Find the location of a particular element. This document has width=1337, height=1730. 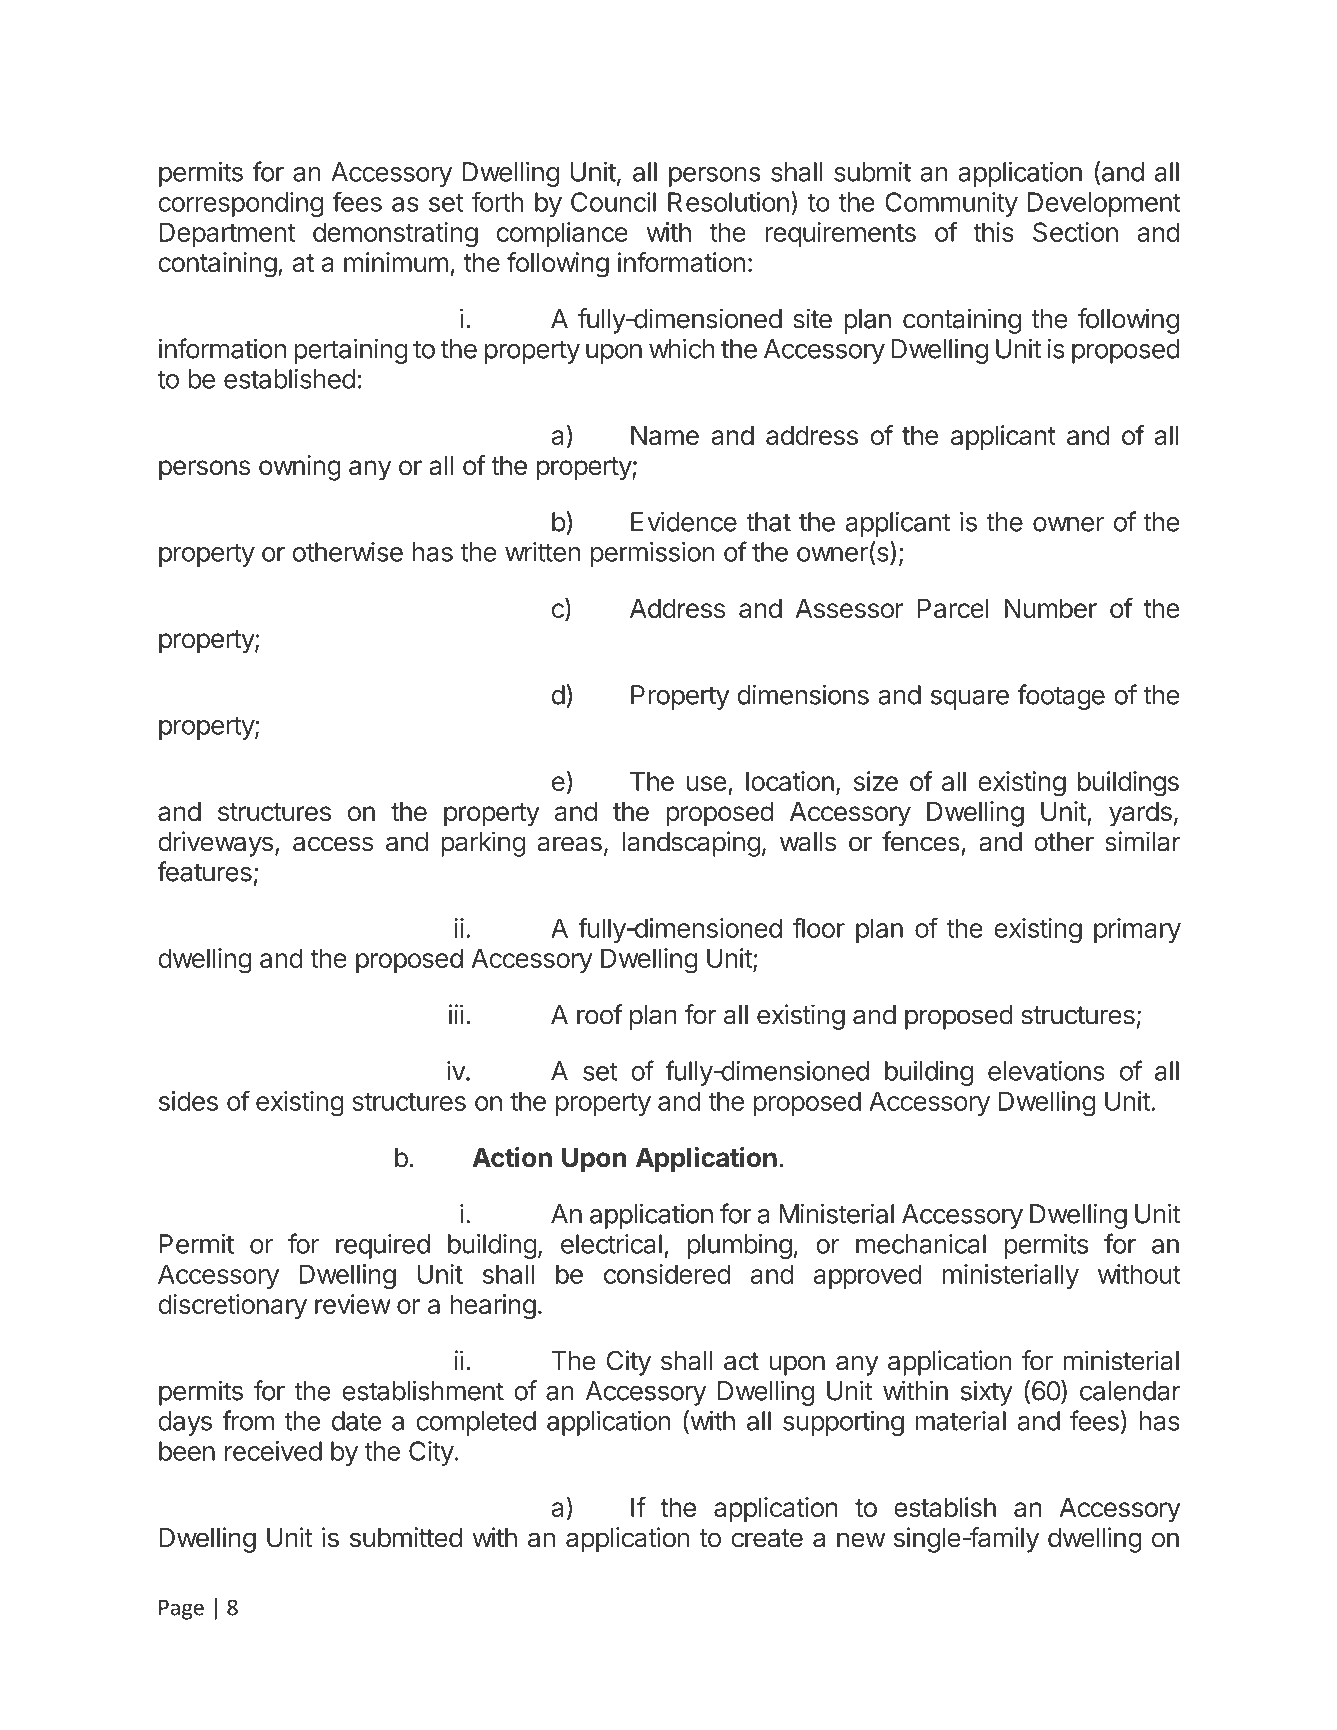

create is located at coordinates (767, 1538).
